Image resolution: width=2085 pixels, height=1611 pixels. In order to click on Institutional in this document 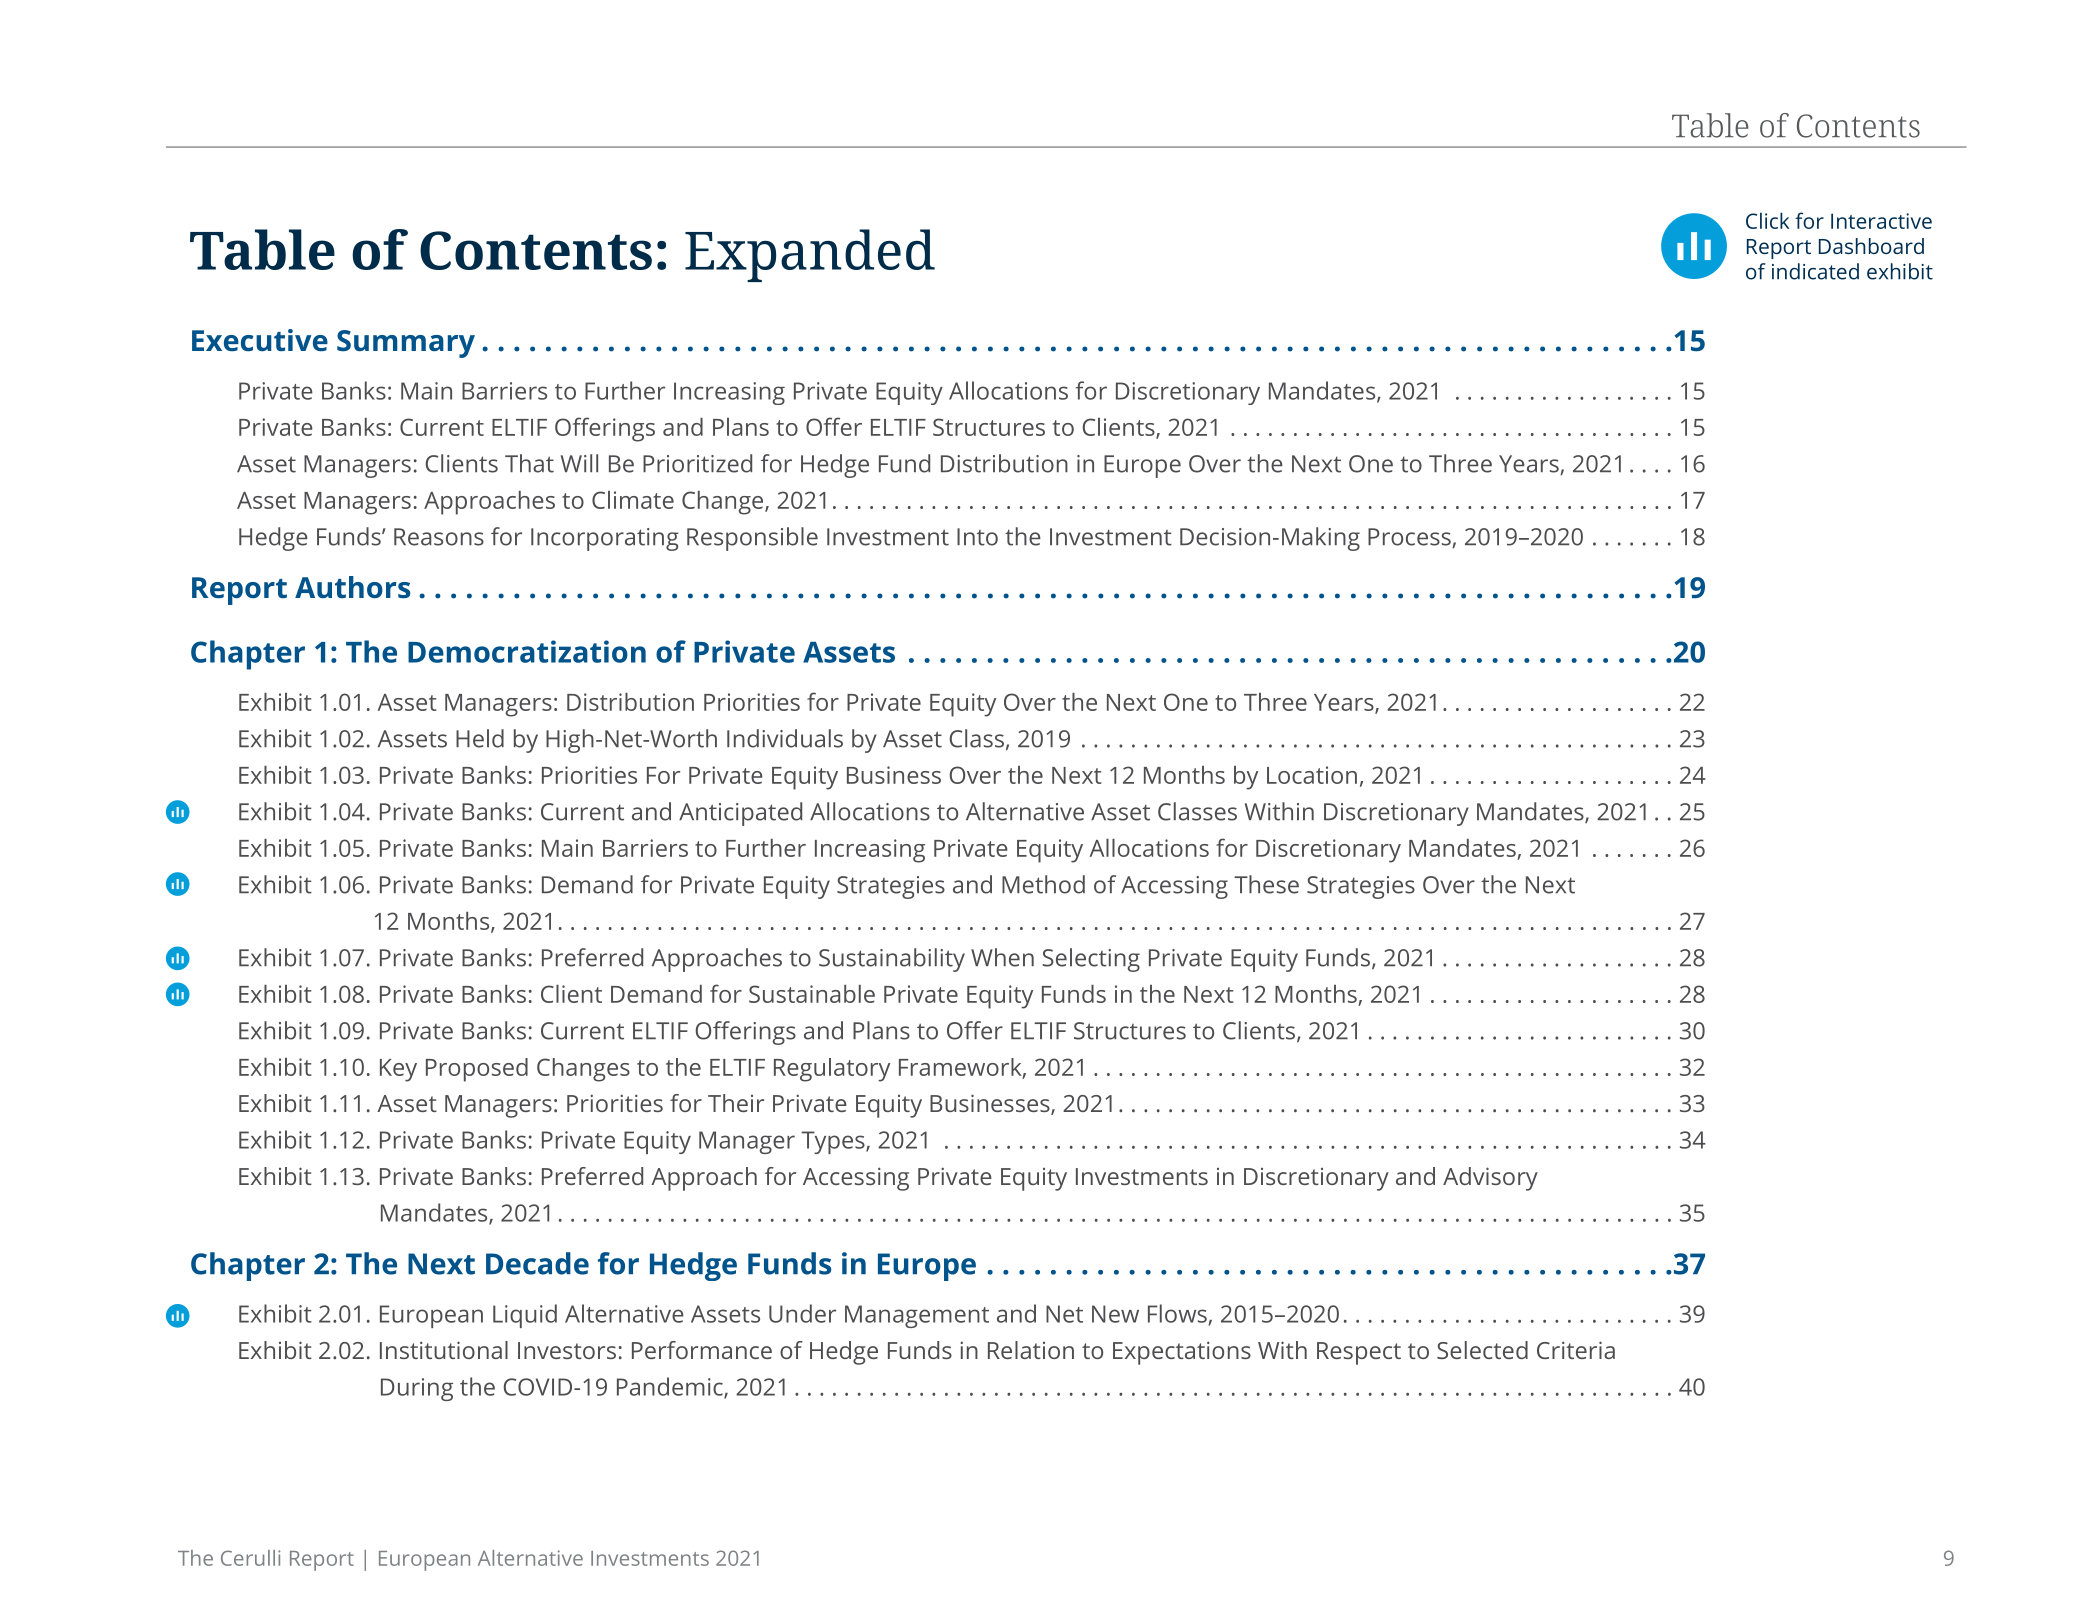, I will do `click(444, 1350)`.
